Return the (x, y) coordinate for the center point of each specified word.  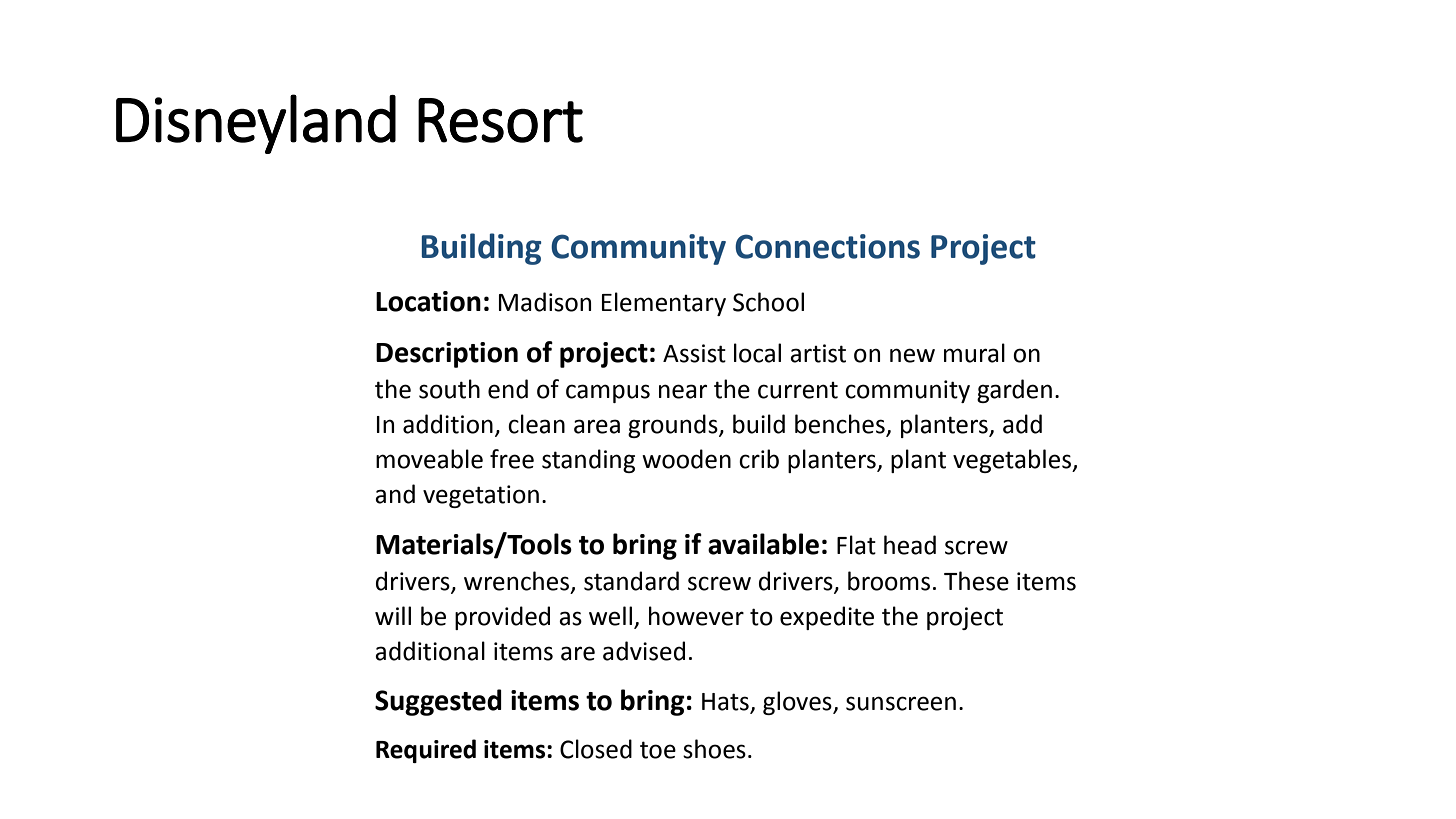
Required (426, 751)
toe (658, 750)
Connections (827, 246)
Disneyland (256, 124)
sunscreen (901, 703)
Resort (500, 120)
